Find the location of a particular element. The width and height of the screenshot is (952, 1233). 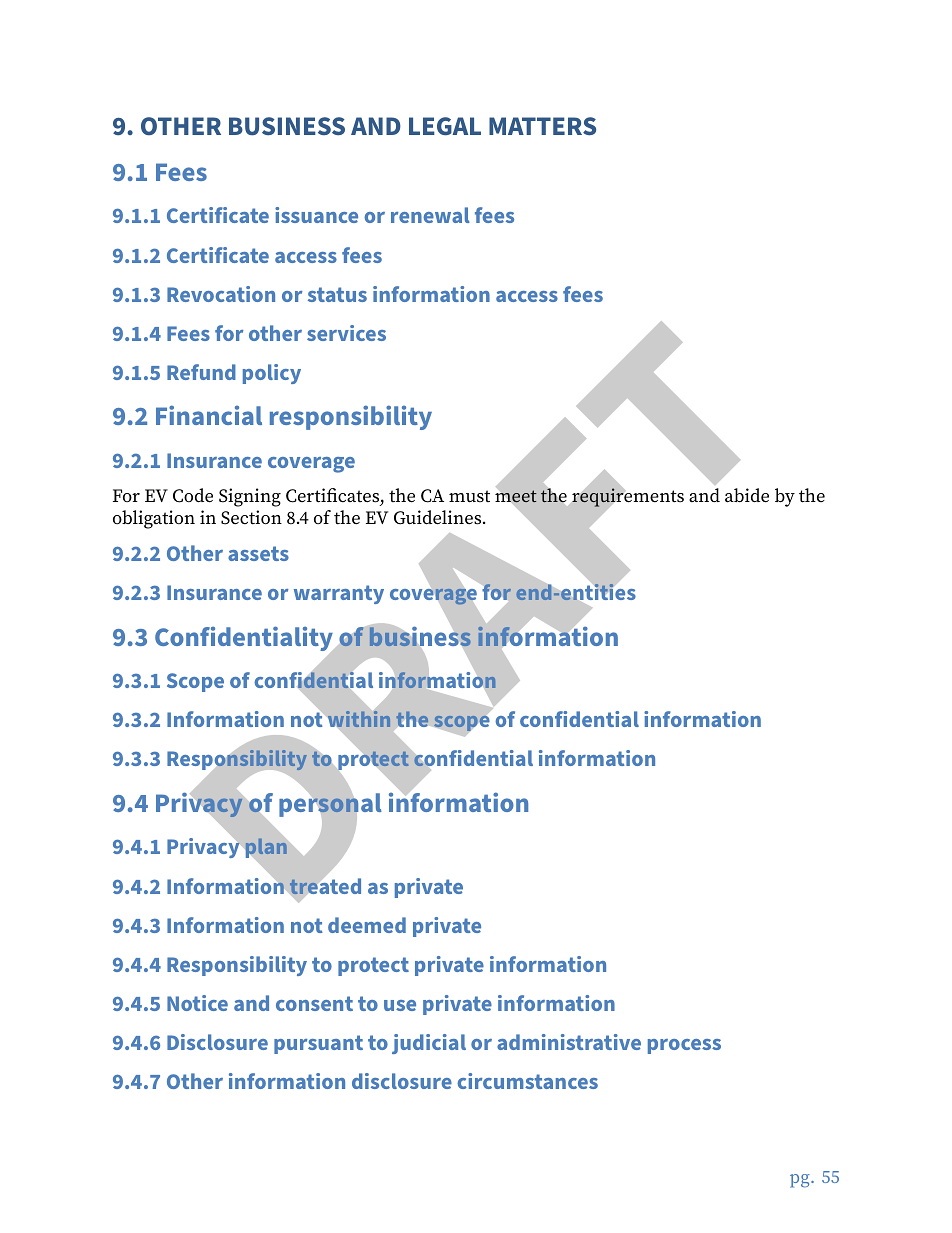

abide is located at coordinates (747, 495).
